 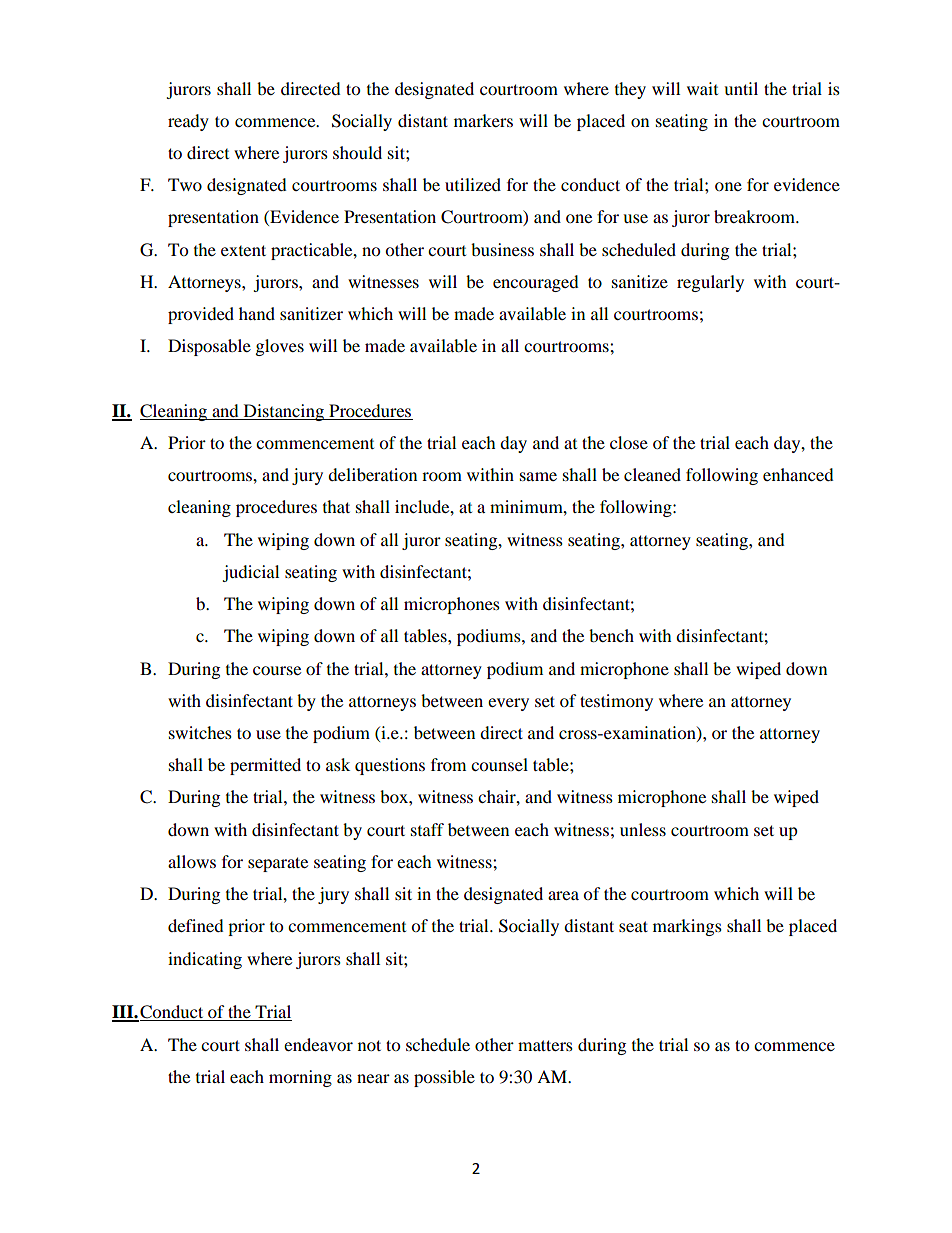 I want to click on encouraged, so click(x=536, y=283).
